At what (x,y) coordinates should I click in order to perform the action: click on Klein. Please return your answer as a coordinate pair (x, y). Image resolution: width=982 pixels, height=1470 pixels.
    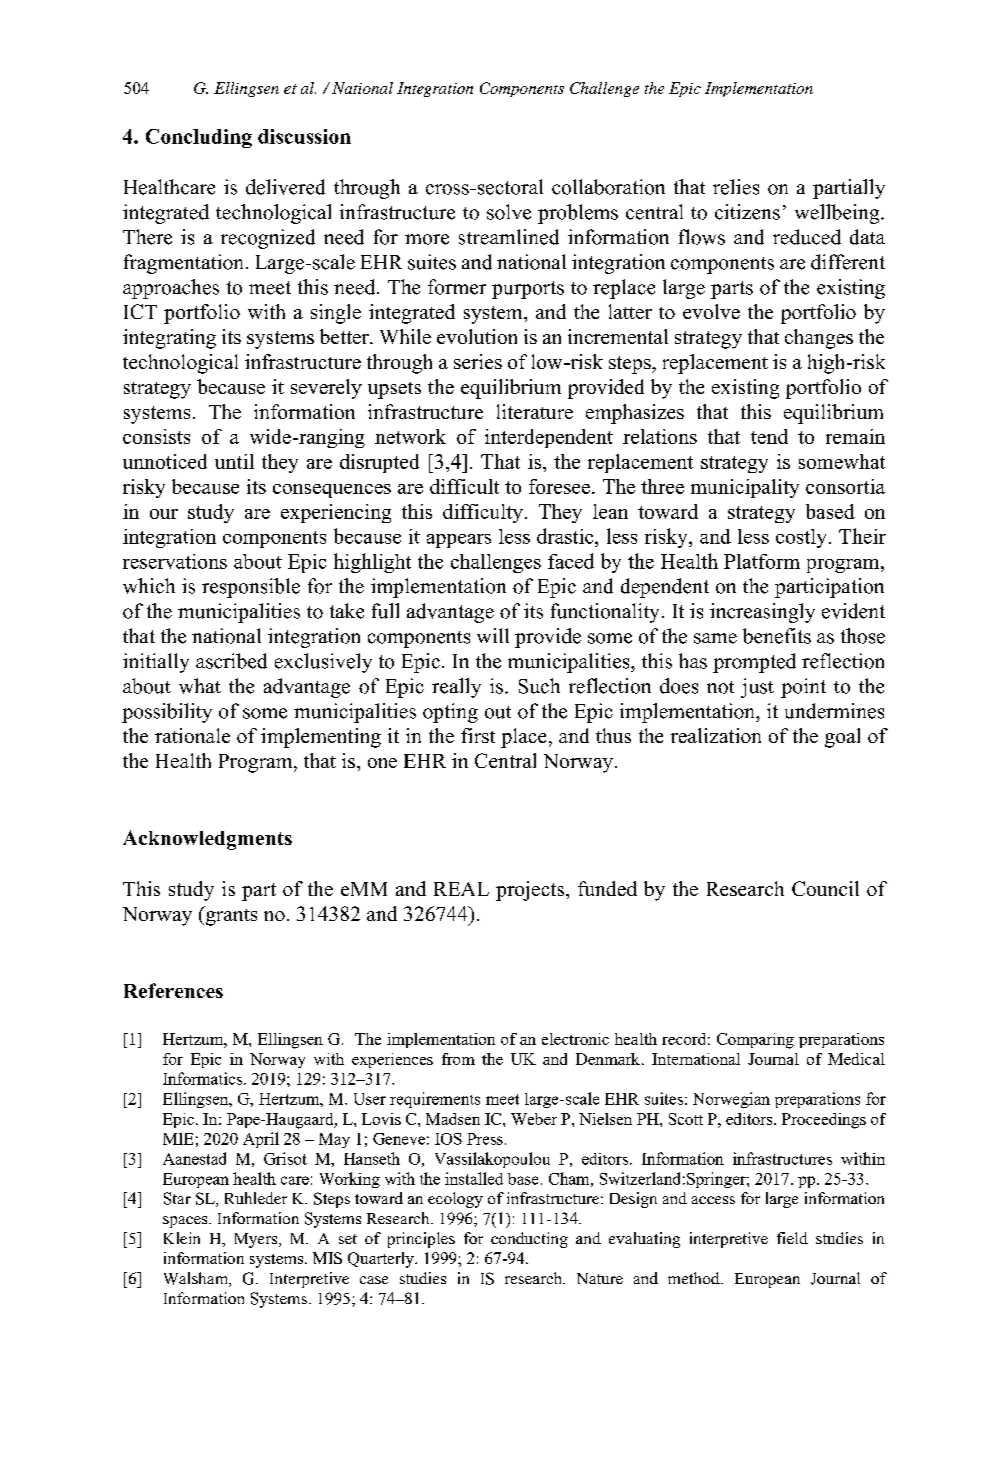
    Looking at the image, I should click on (182, 1238).
